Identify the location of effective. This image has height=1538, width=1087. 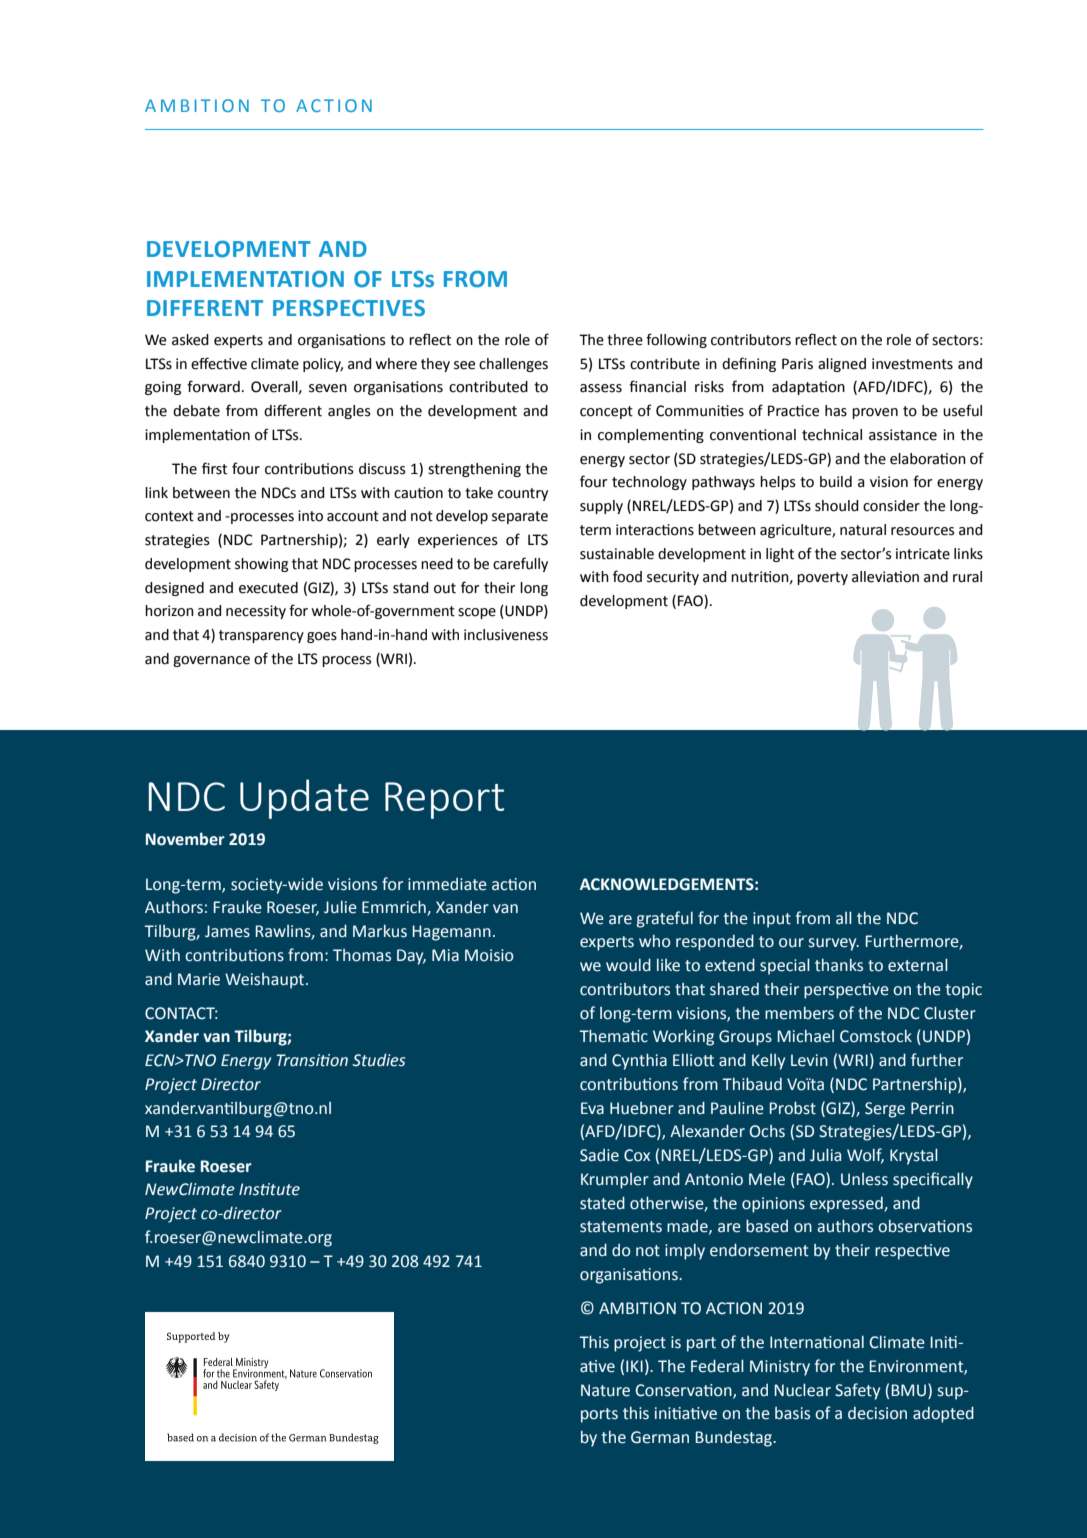
(219, 363).
